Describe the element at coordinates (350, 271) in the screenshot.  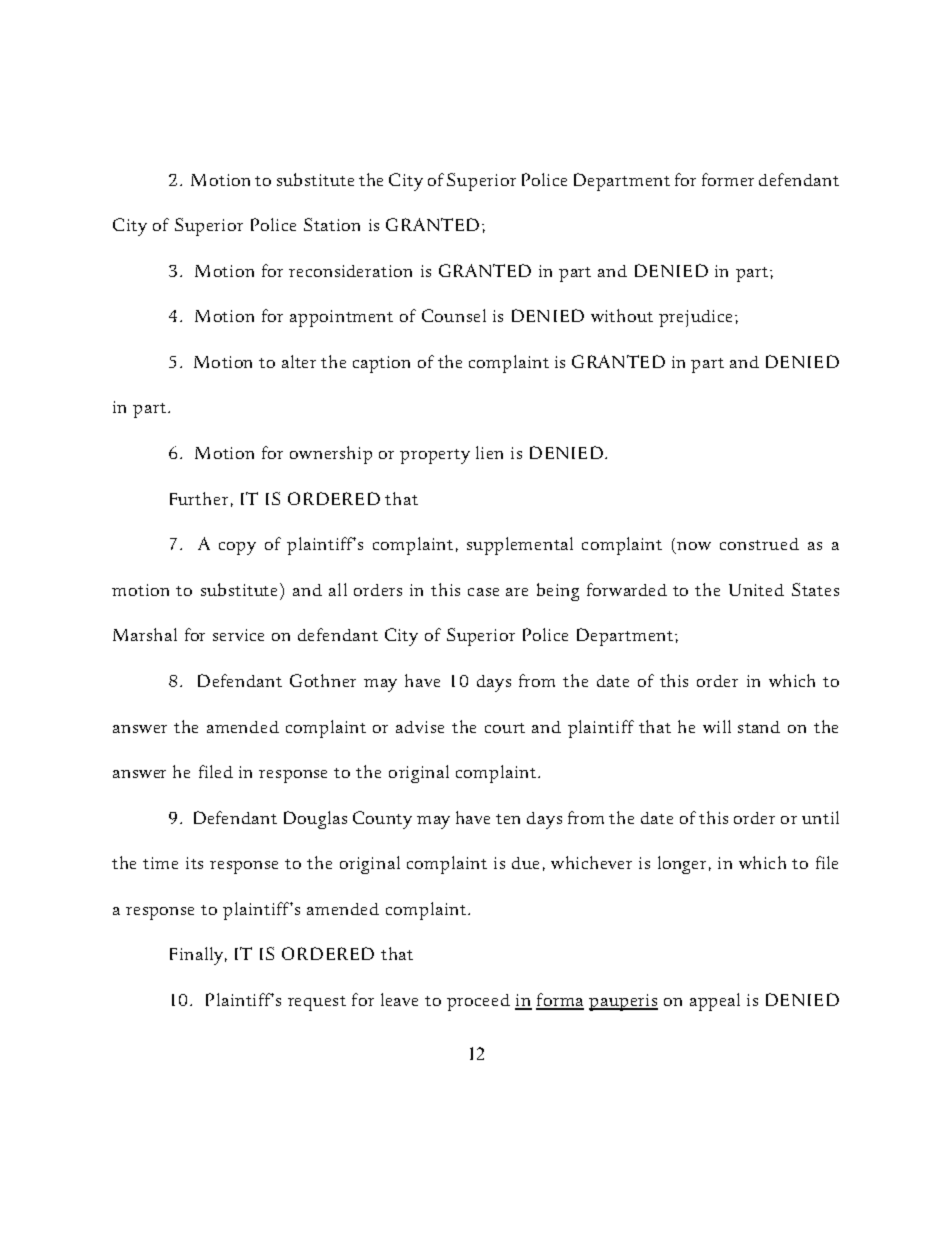
I see `reconsideration` at that location.
